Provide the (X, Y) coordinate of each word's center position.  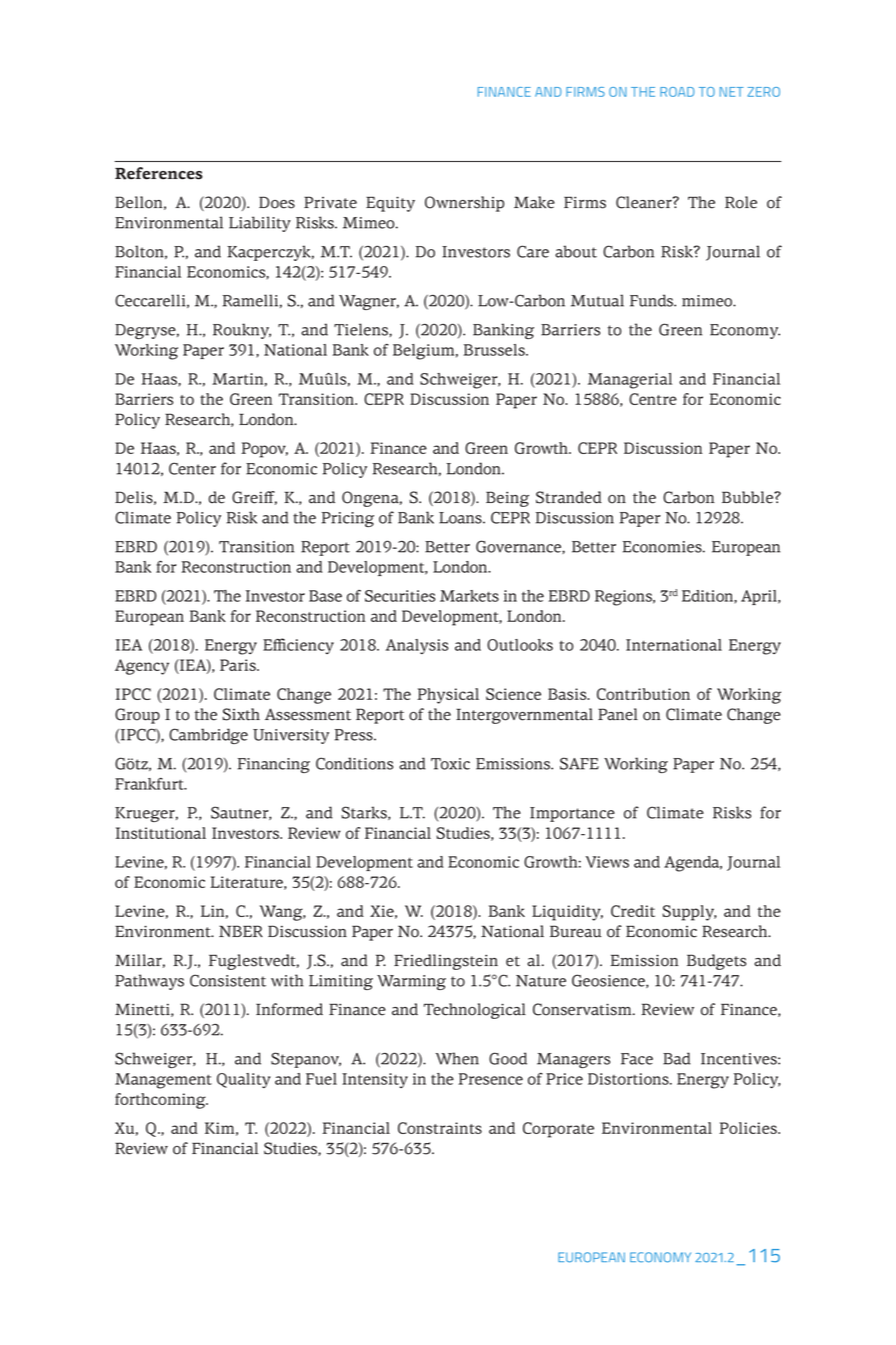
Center (192, 468)
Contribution (643, 694)
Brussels (495, 350)
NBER (241, 931)
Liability (260, 224)
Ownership (464, 204)
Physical (448, 696)
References (159, 173)
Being (507, 499)
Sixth (241, 714)
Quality (244, 1080)
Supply (689, 913)
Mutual (597, 300)
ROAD (677, 92)
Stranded (569, 497)
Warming (411, 982)
